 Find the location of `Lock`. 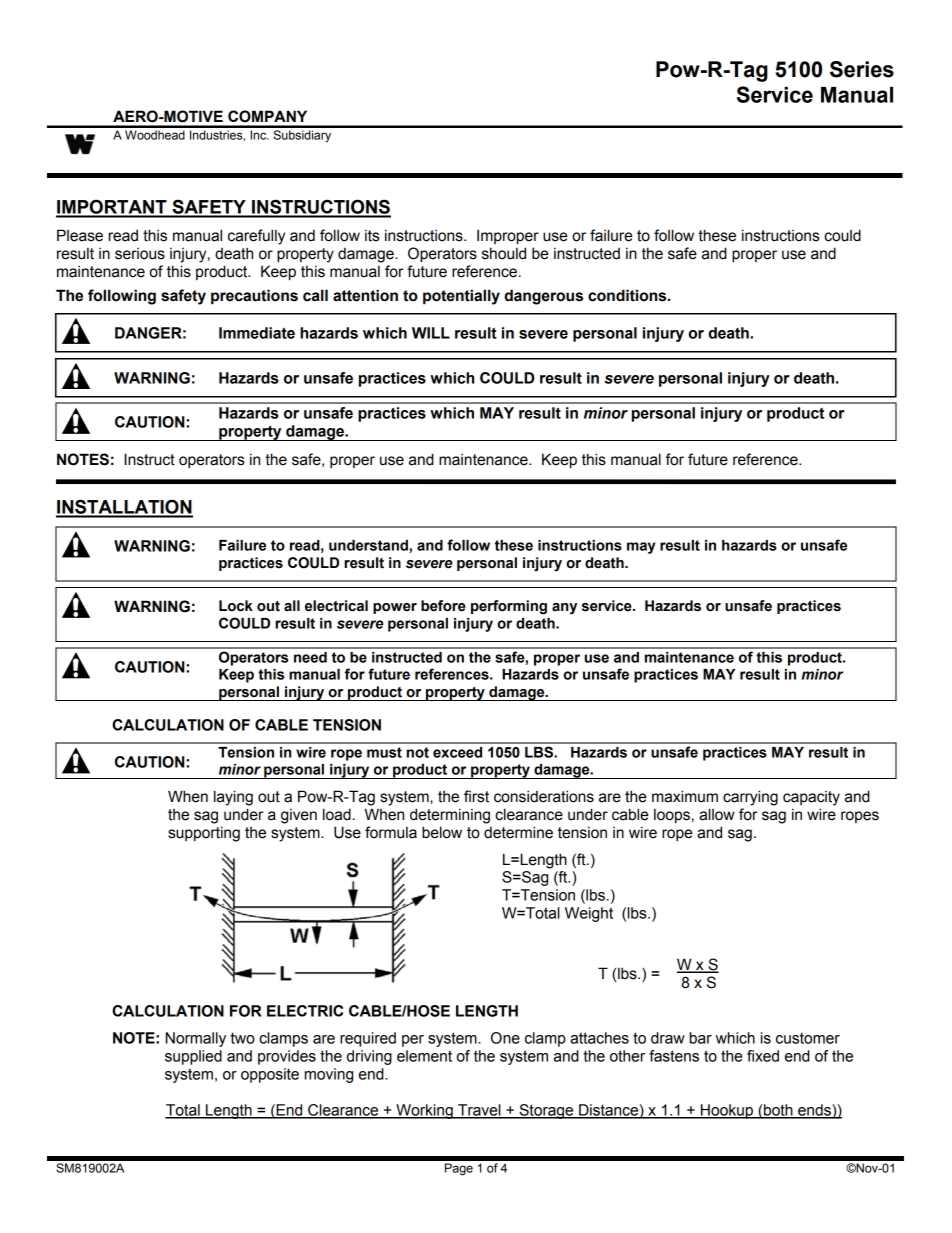

Lock is located at coordinates (236, 606).
